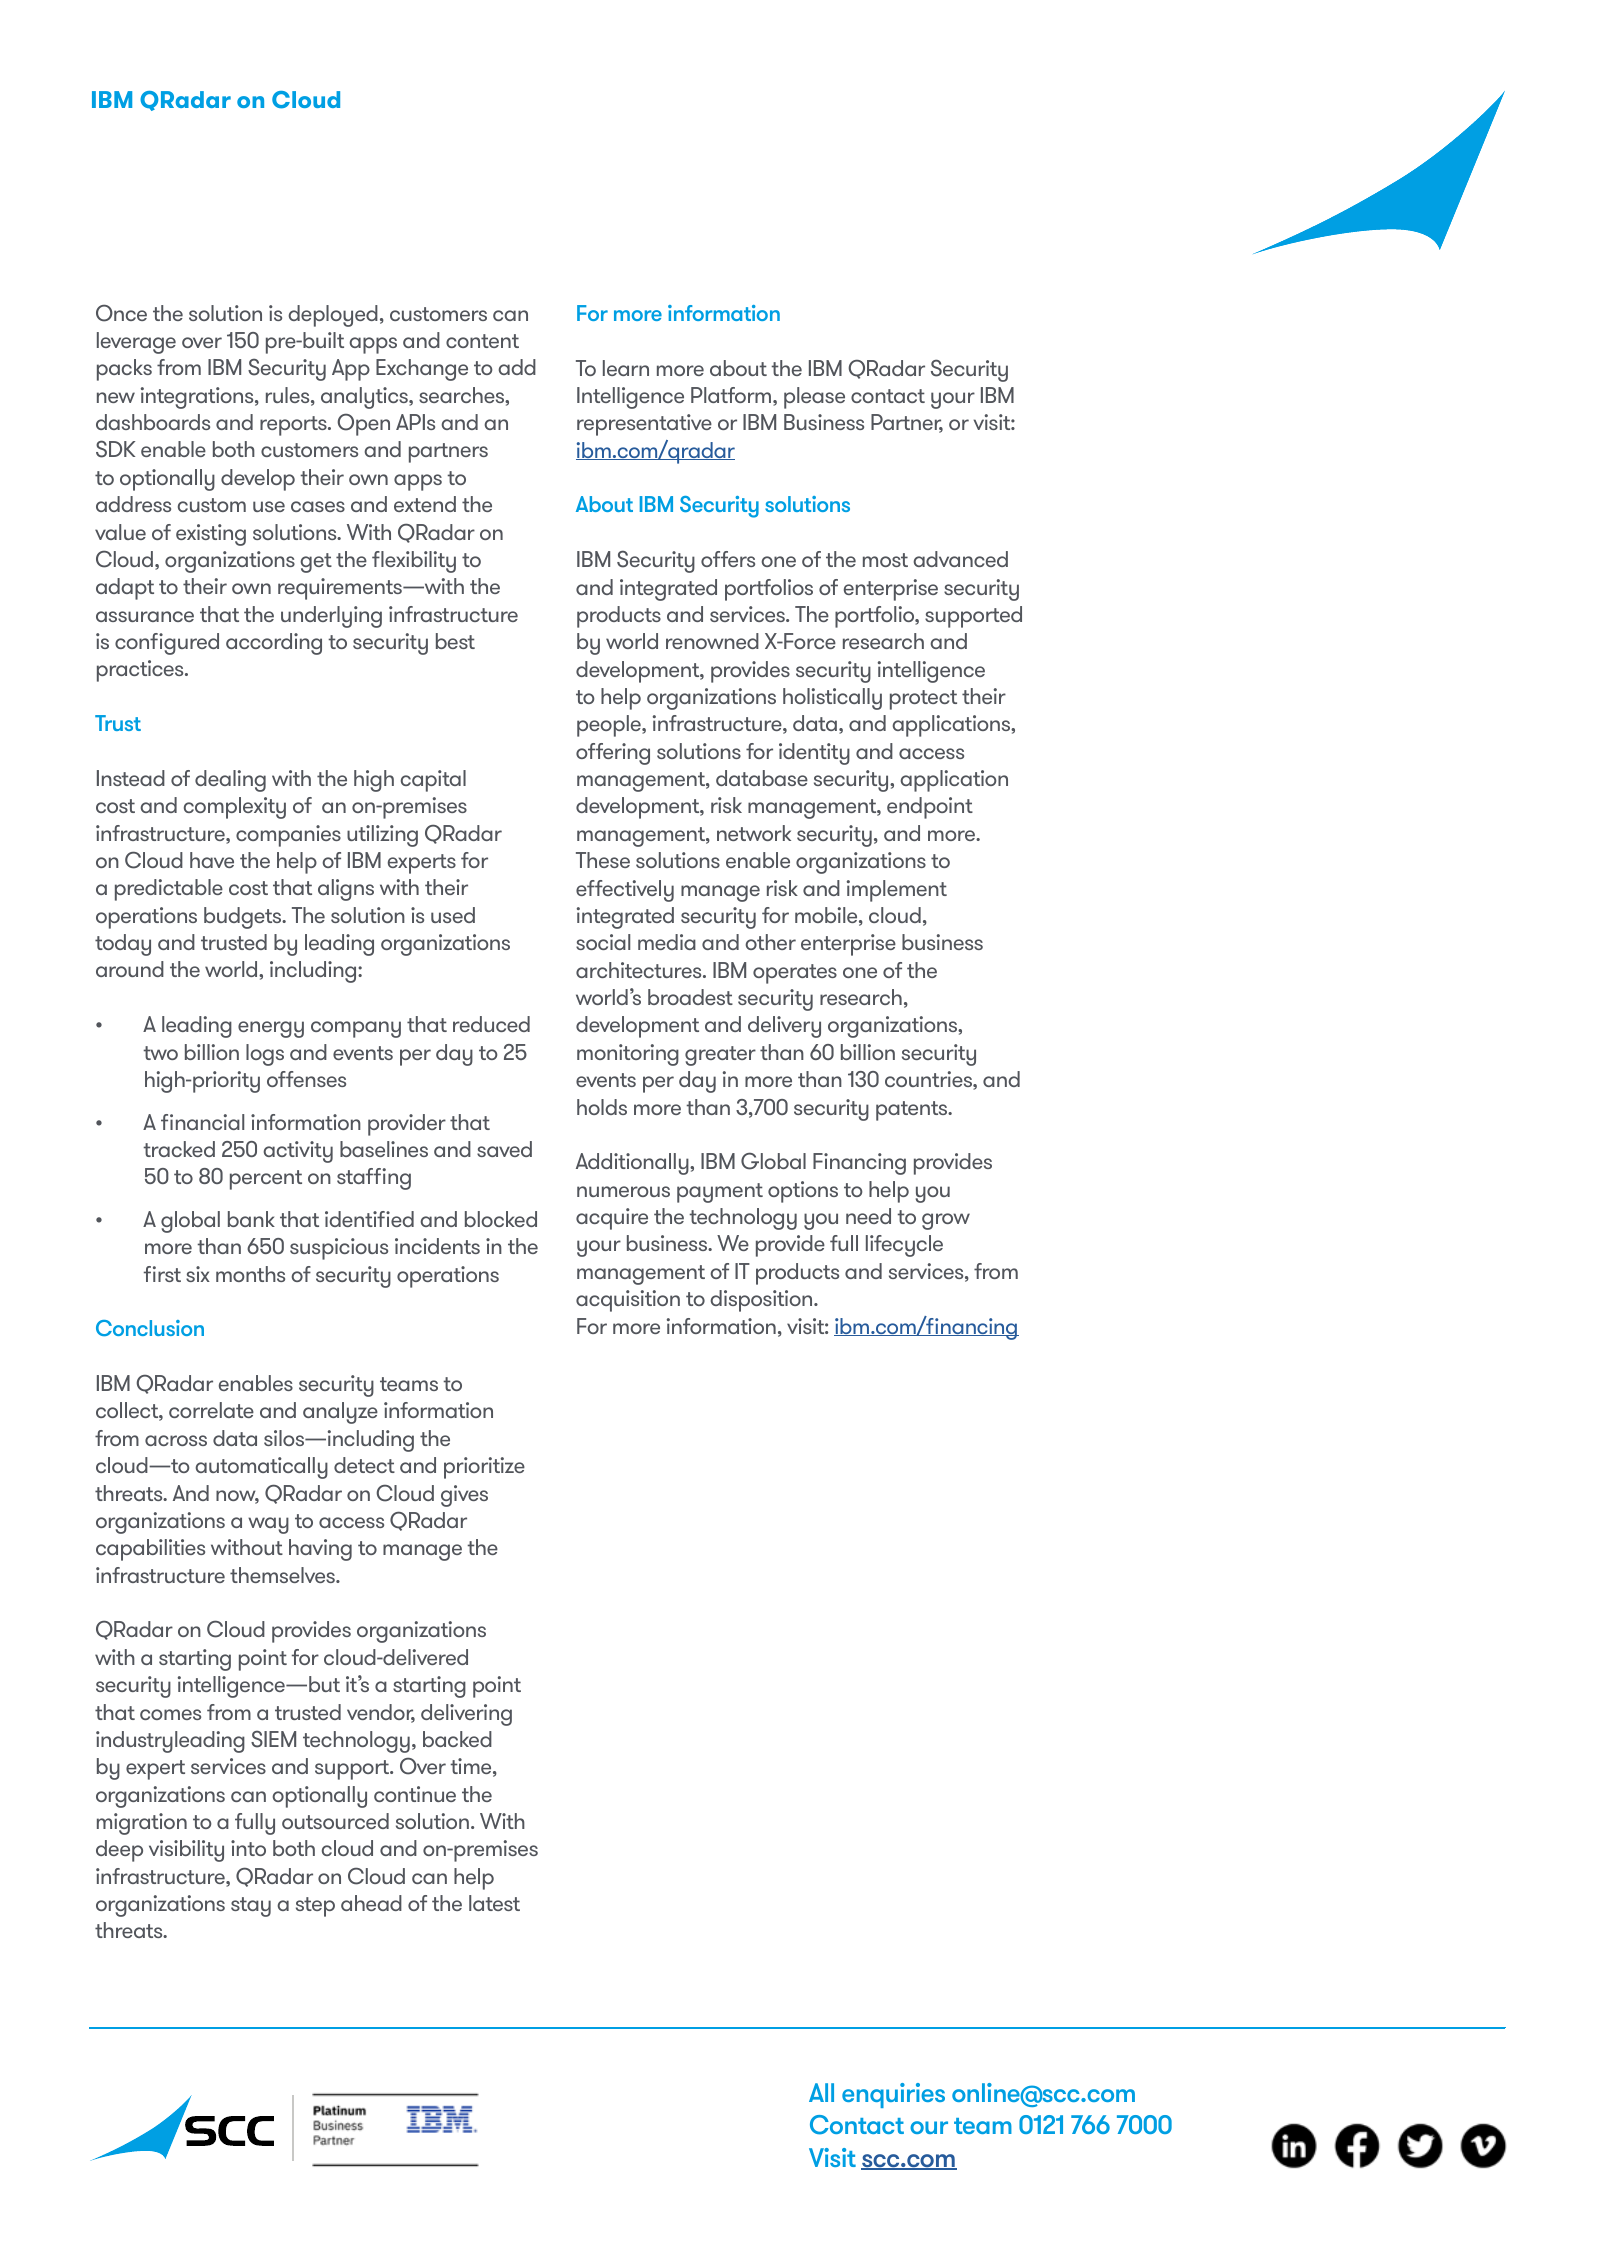 Image resolution: width=1597 pixels, height=2259 pixels. I want to click on dealing, so click(230, 781).
